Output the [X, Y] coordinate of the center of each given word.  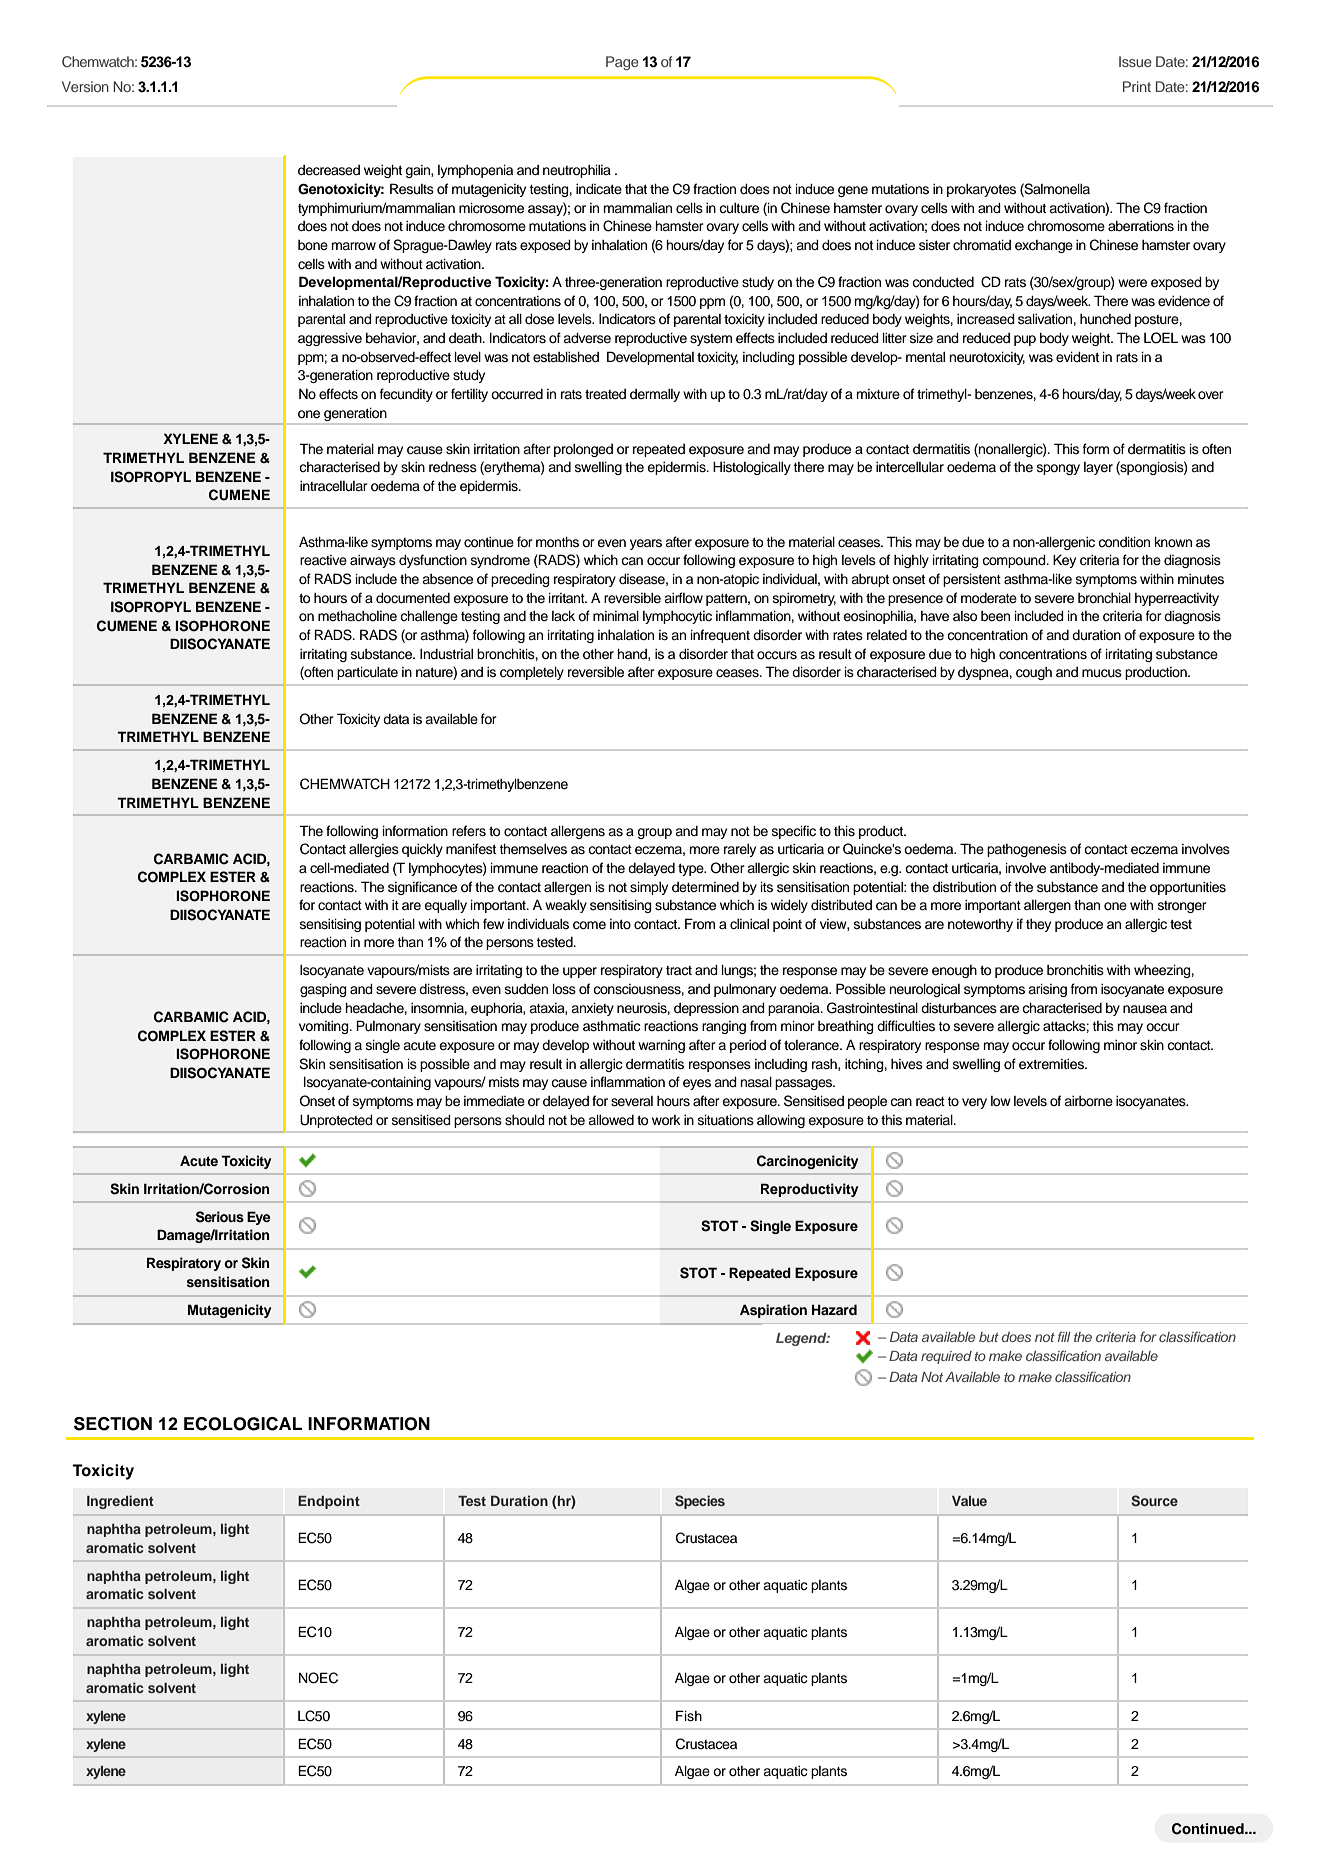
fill [1064, 1336]
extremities [1052, 1064]
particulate [367, 673]
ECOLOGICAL [243, 1424]
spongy [1058, 469]
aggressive [330, 339]
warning [661, 1046]
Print [1137, 86]
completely [532, 673]
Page [622, 63]
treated [605, 394]
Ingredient [120, 1502]
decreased [329, 170]
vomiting [325, 1027]
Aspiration [773, 1311]
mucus [1102, 673]
